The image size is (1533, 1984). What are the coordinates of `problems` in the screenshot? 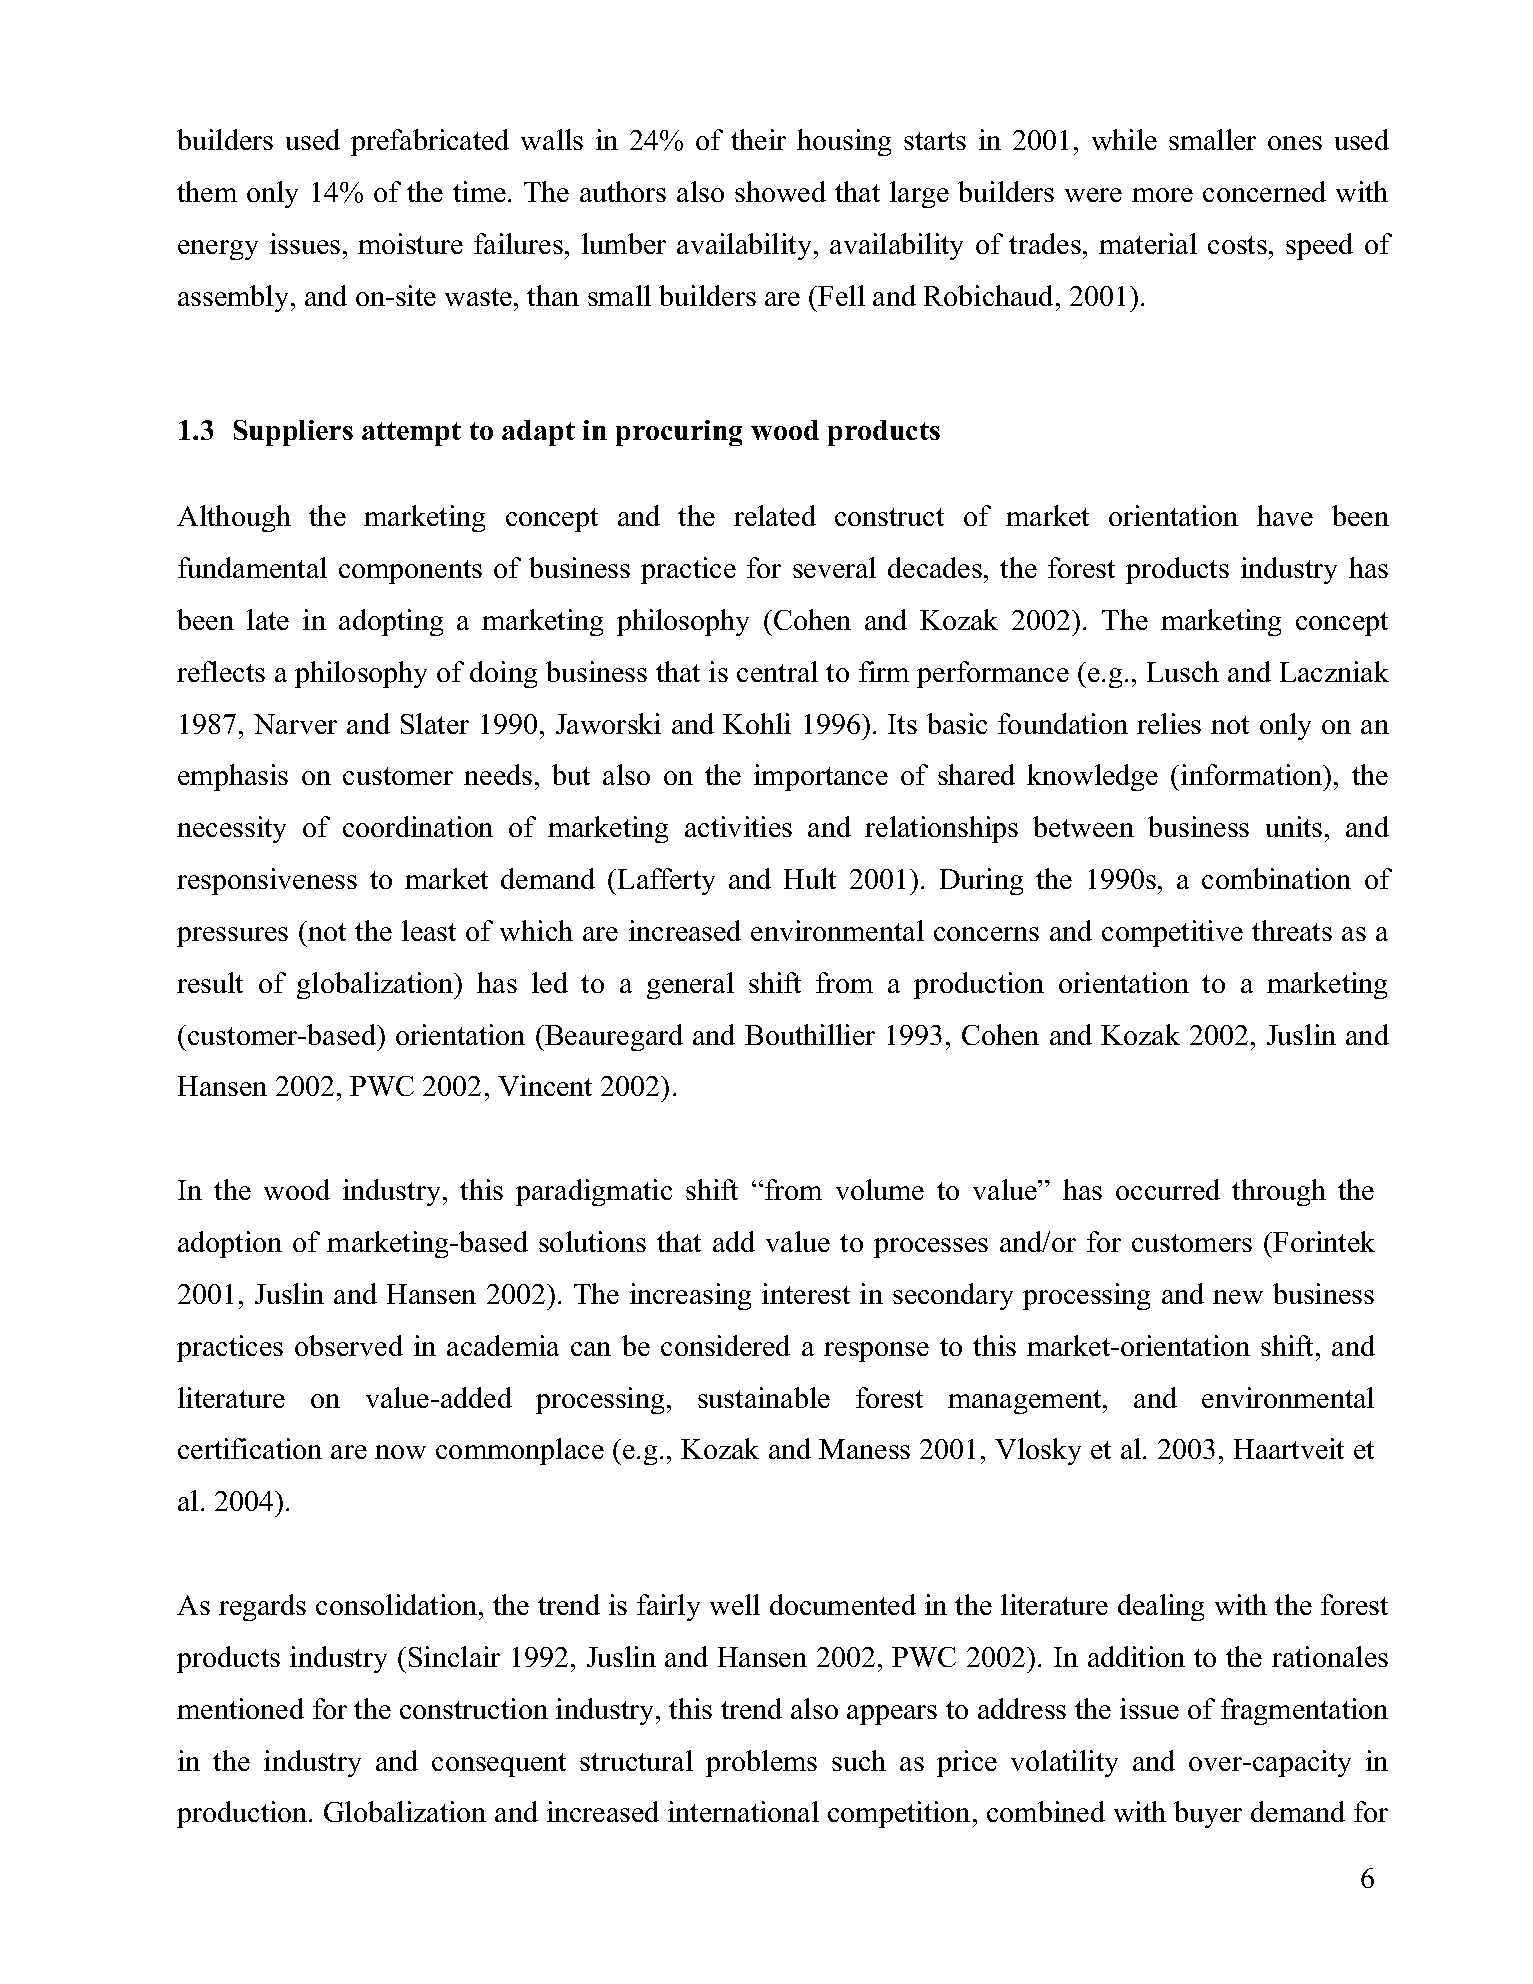 It's located at (761, 1763).
